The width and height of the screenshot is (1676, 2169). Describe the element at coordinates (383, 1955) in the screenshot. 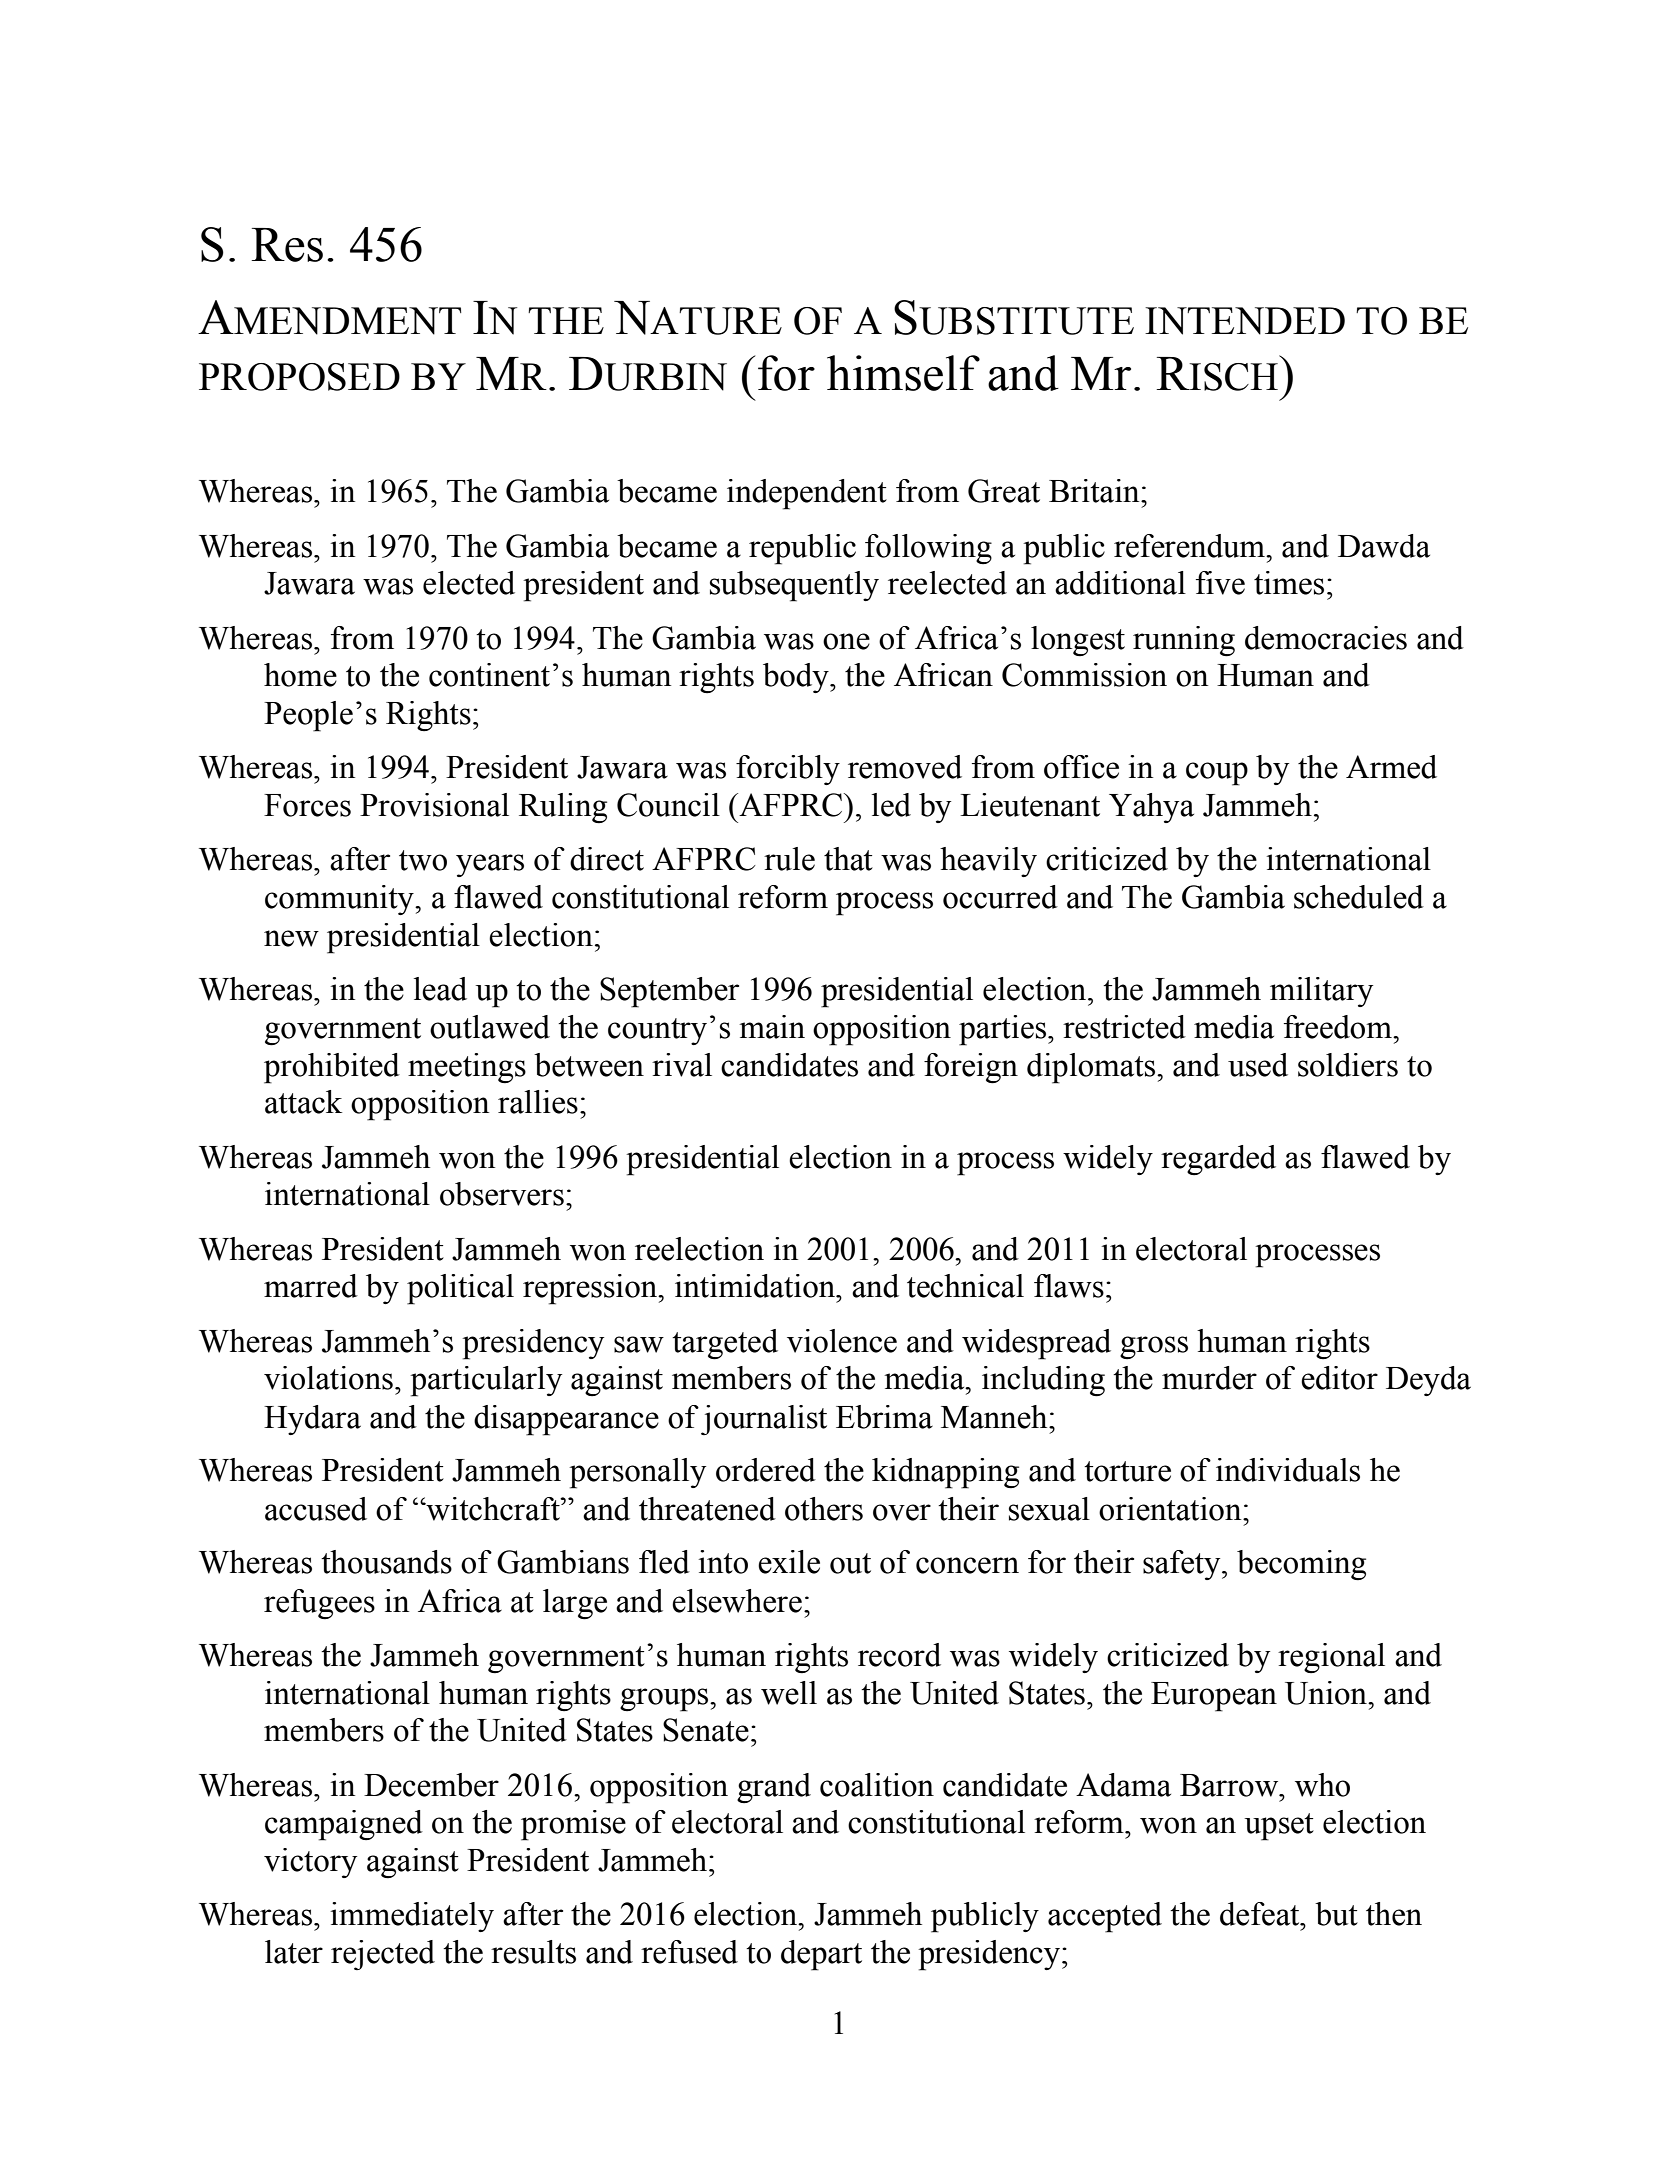

I see `rejected` at that location.
